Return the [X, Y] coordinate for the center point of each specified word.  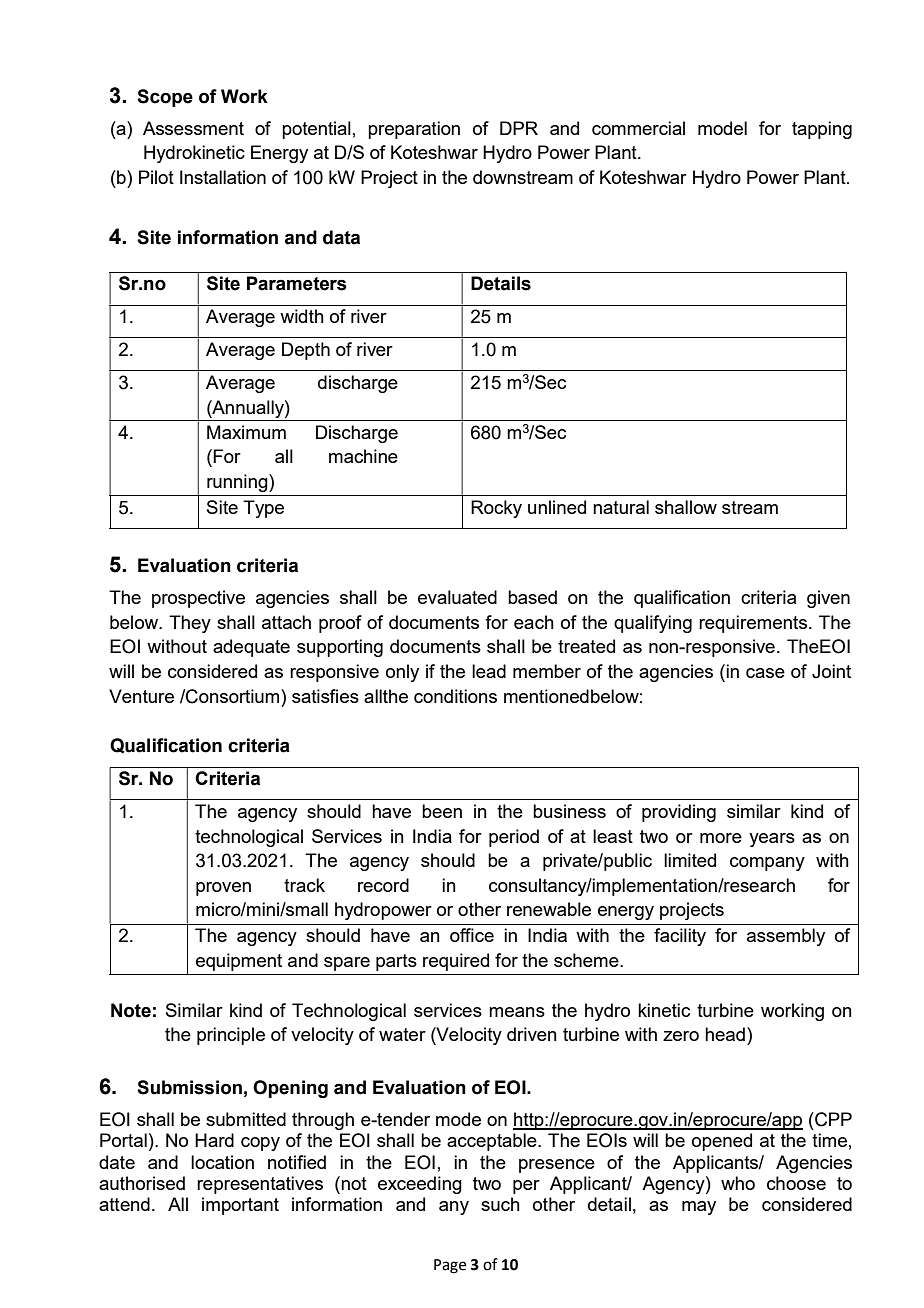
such [500, 1204]
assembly [786, 937]
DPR [519, 128]
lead [489, 671]
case [765, 673]
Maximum [246, 432]
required [456, 962]
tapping [822, 130]
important [240, 1206]
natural [621, 507]
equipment [239, 962]
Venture [141, 696]
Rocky [496, 509]
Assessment [193, 128]
